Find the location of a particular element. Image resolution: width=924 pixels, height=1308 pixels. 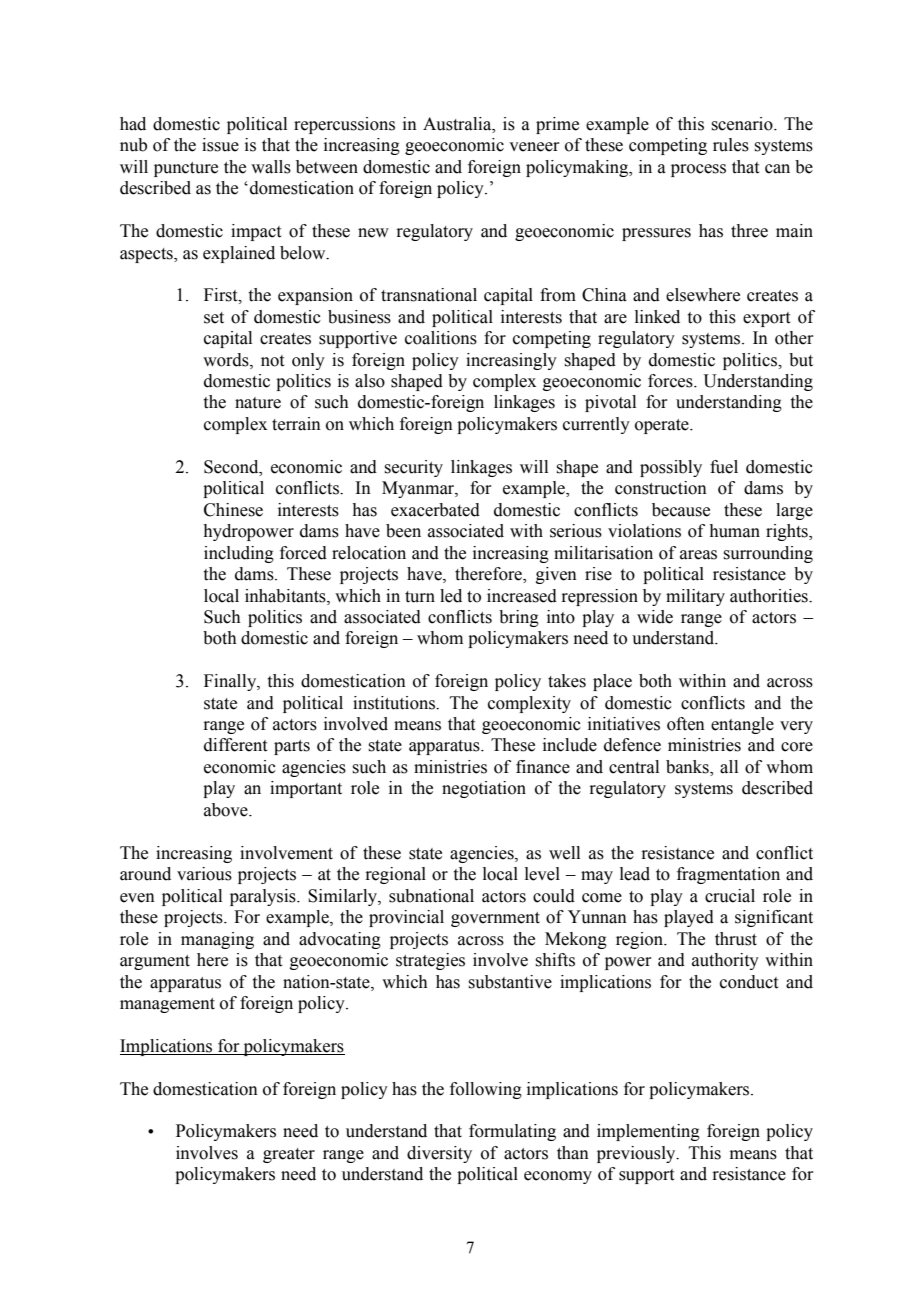

issue is located at coordinates (220, 145).
